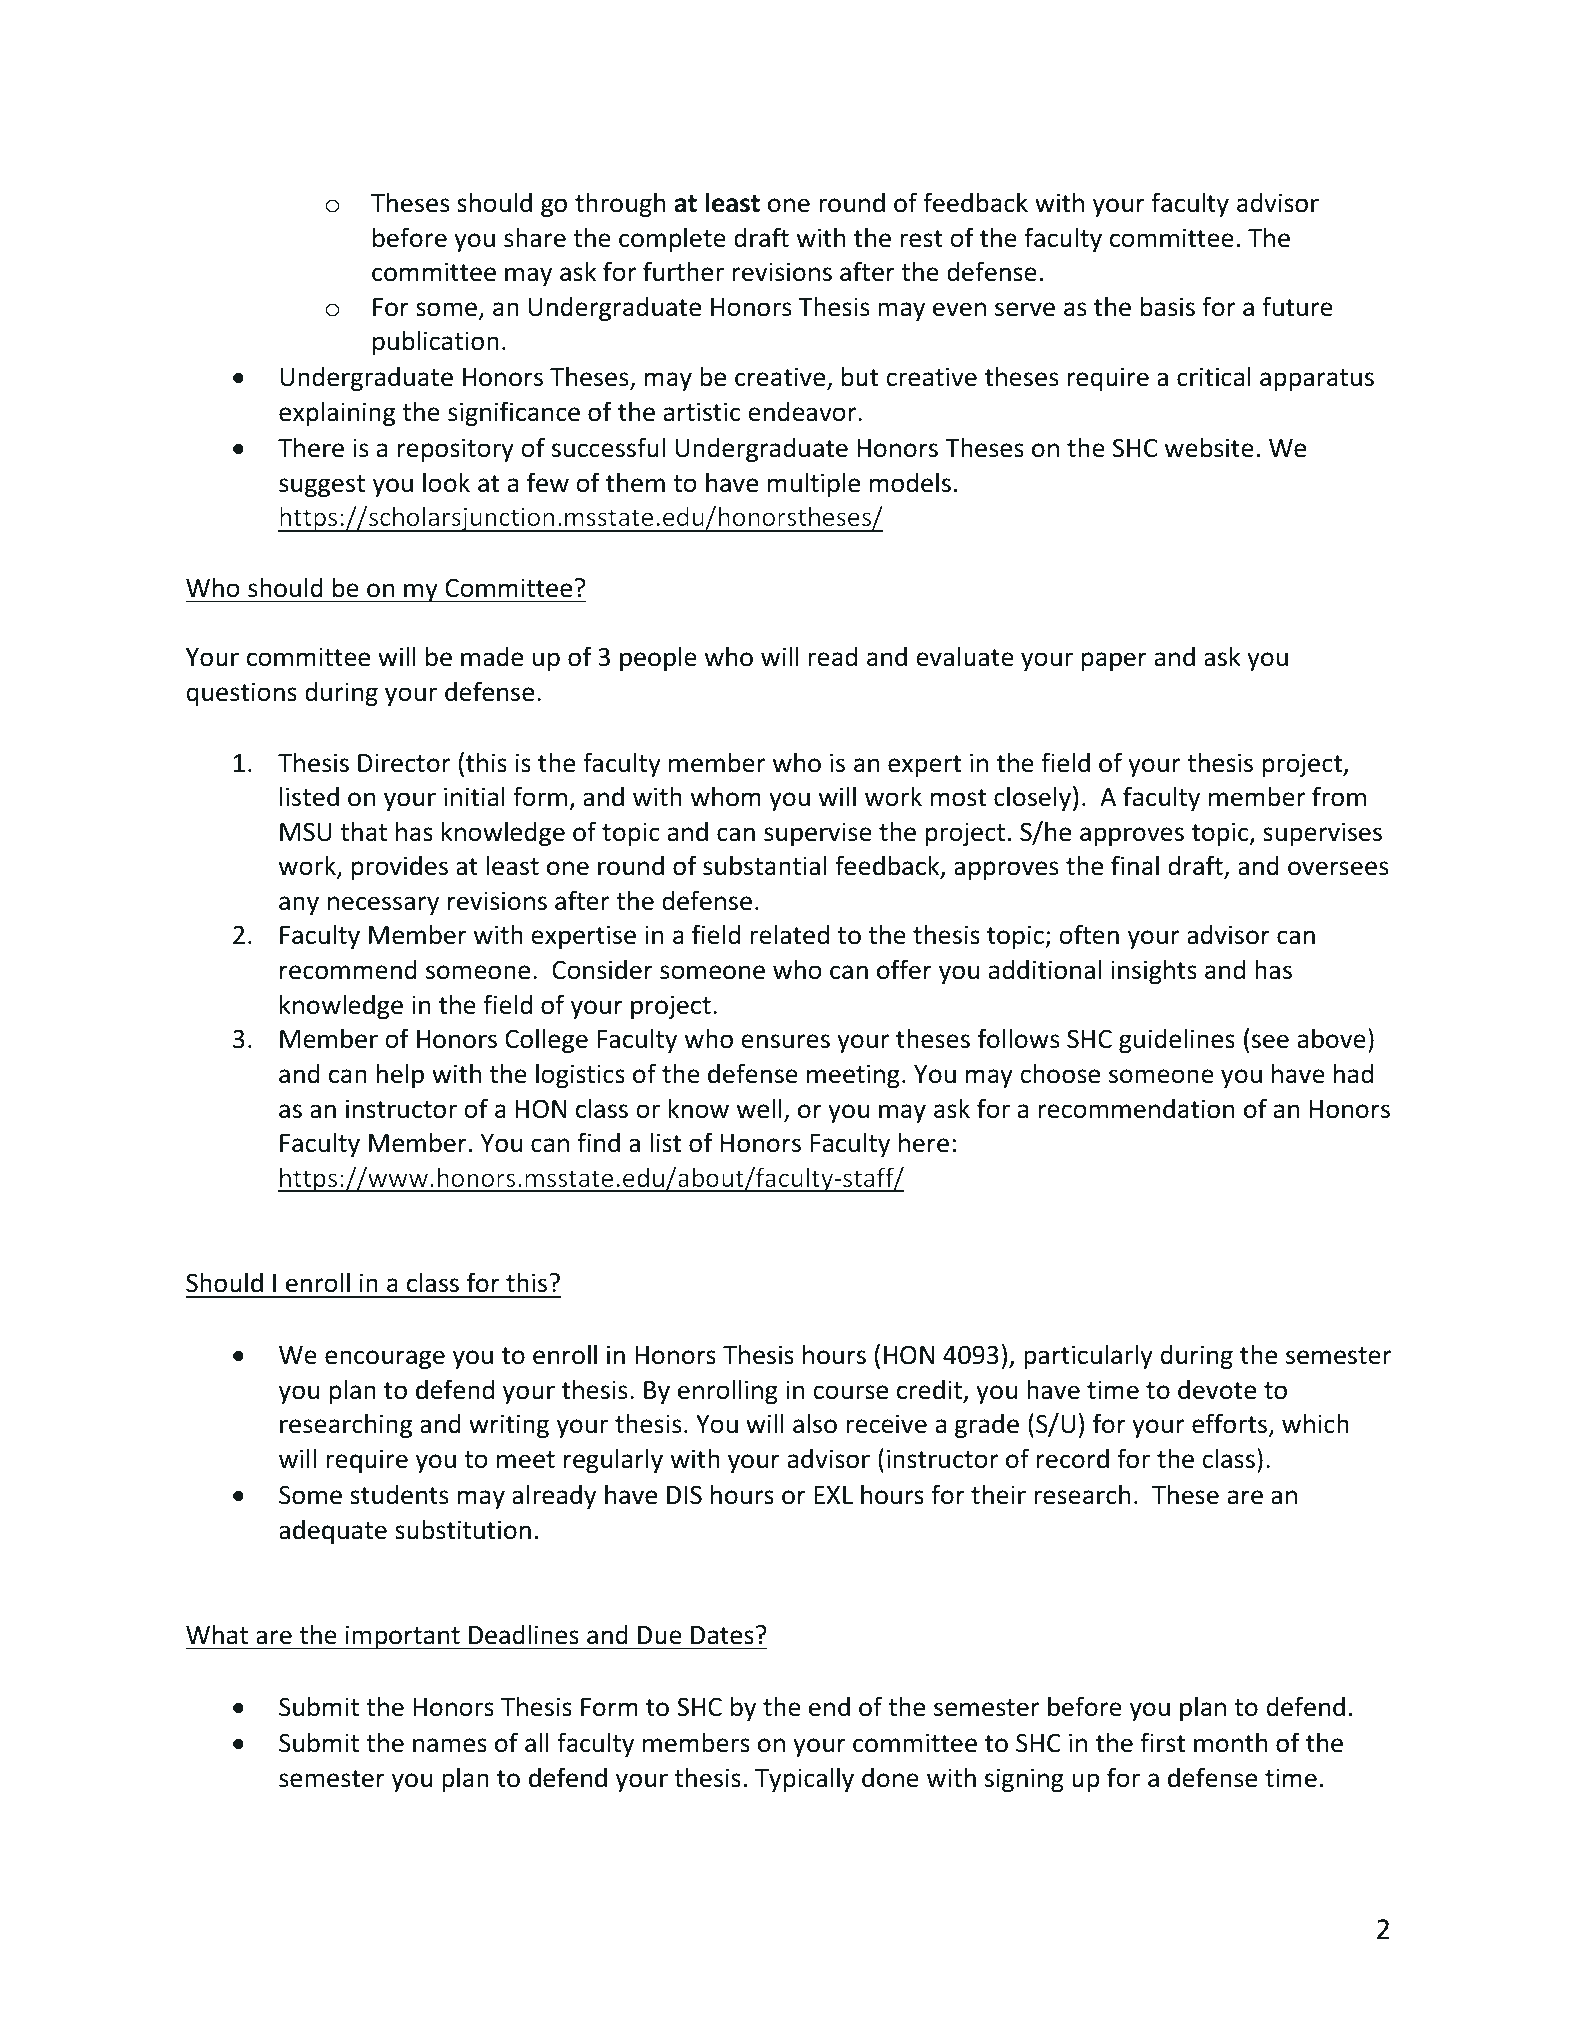 The height and width of the screenshot is (2041, 1577). What do you see at coordinates (1177, 1040) in the screenshot?
I see `guidelines` at bounding box center [1177, 1040].
